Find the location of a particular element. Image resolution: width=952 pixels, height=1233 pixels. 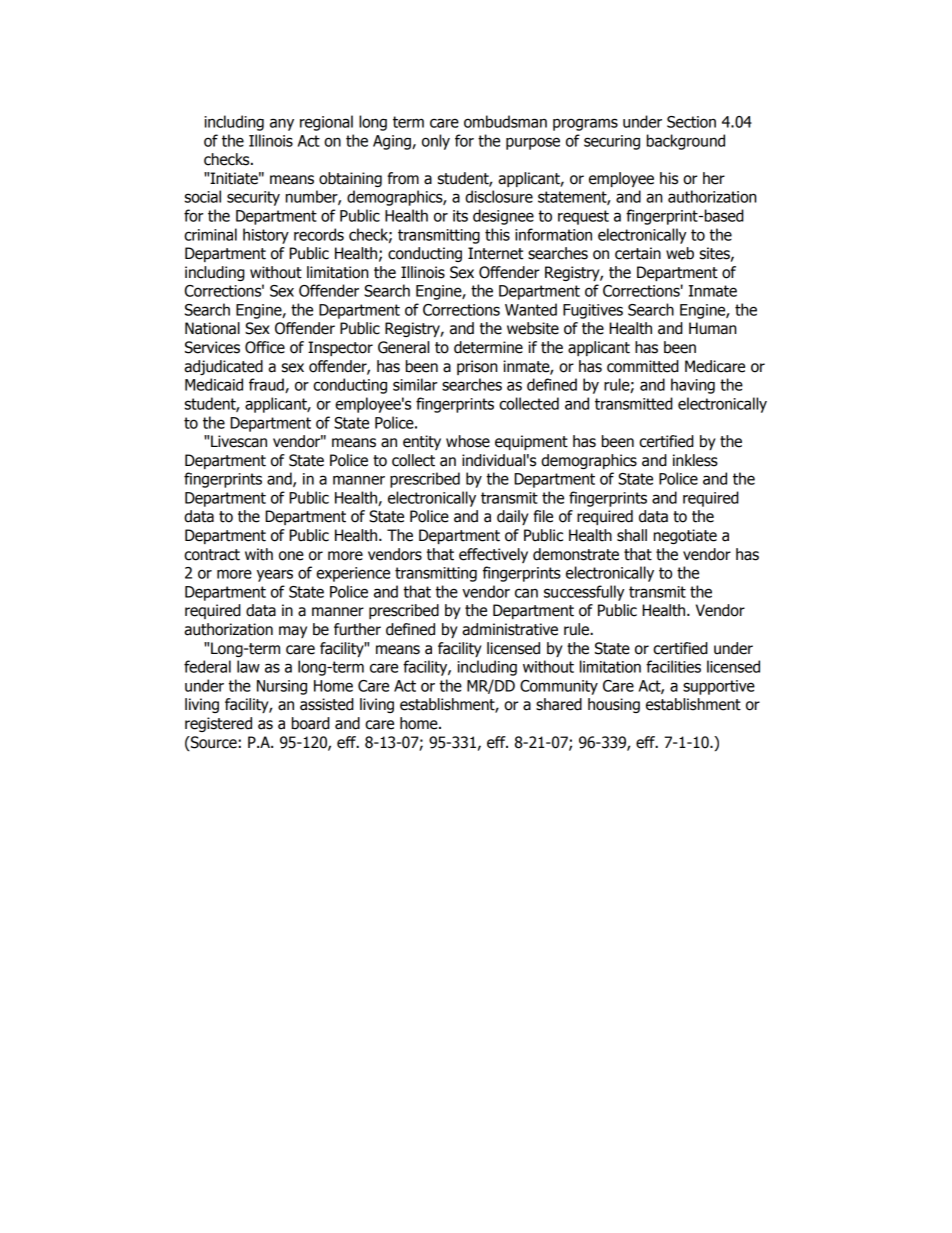

housing is located at coordinates (614, 705).
